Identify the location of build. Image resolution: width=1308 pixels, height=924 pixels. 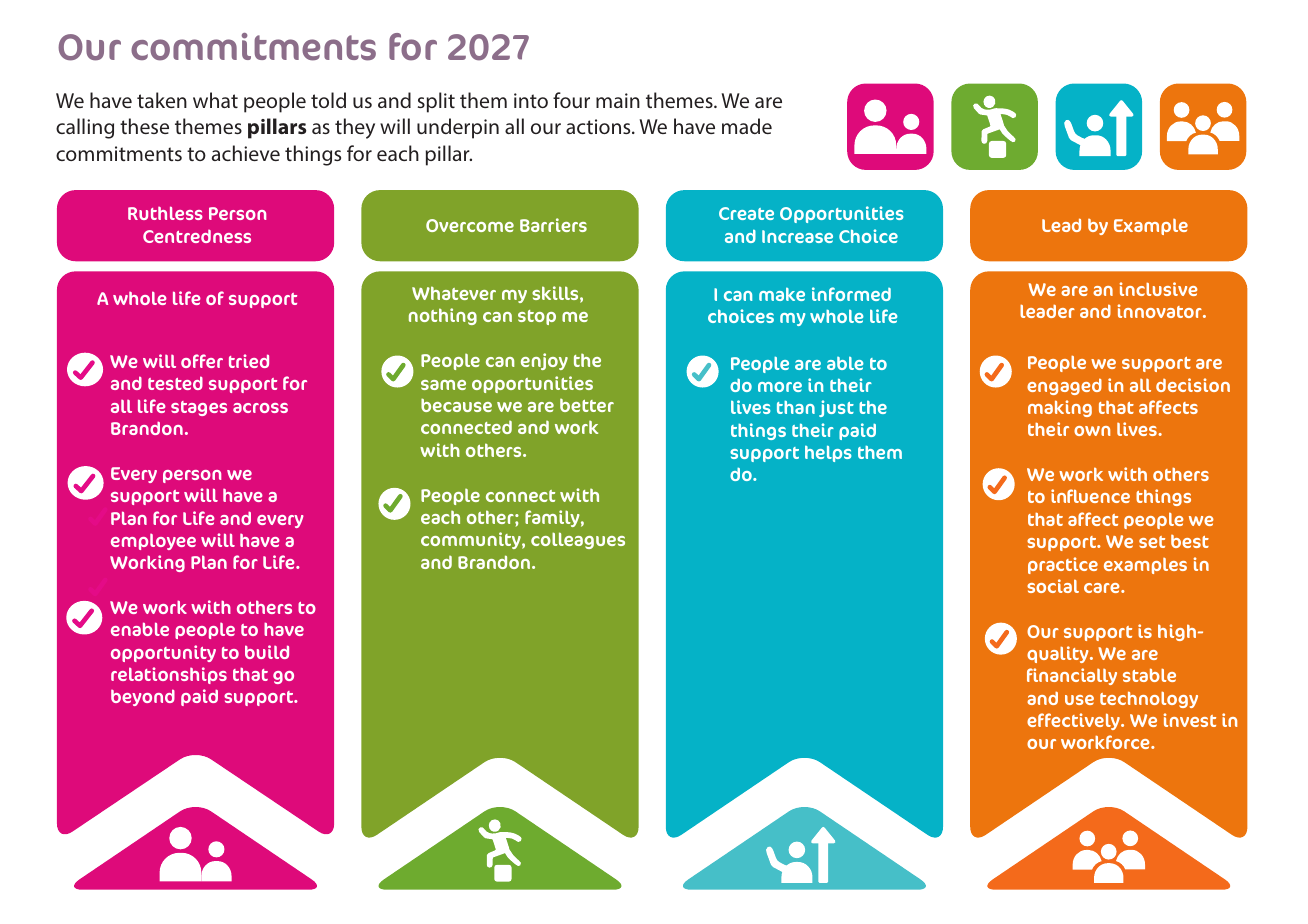
(267, 652).
